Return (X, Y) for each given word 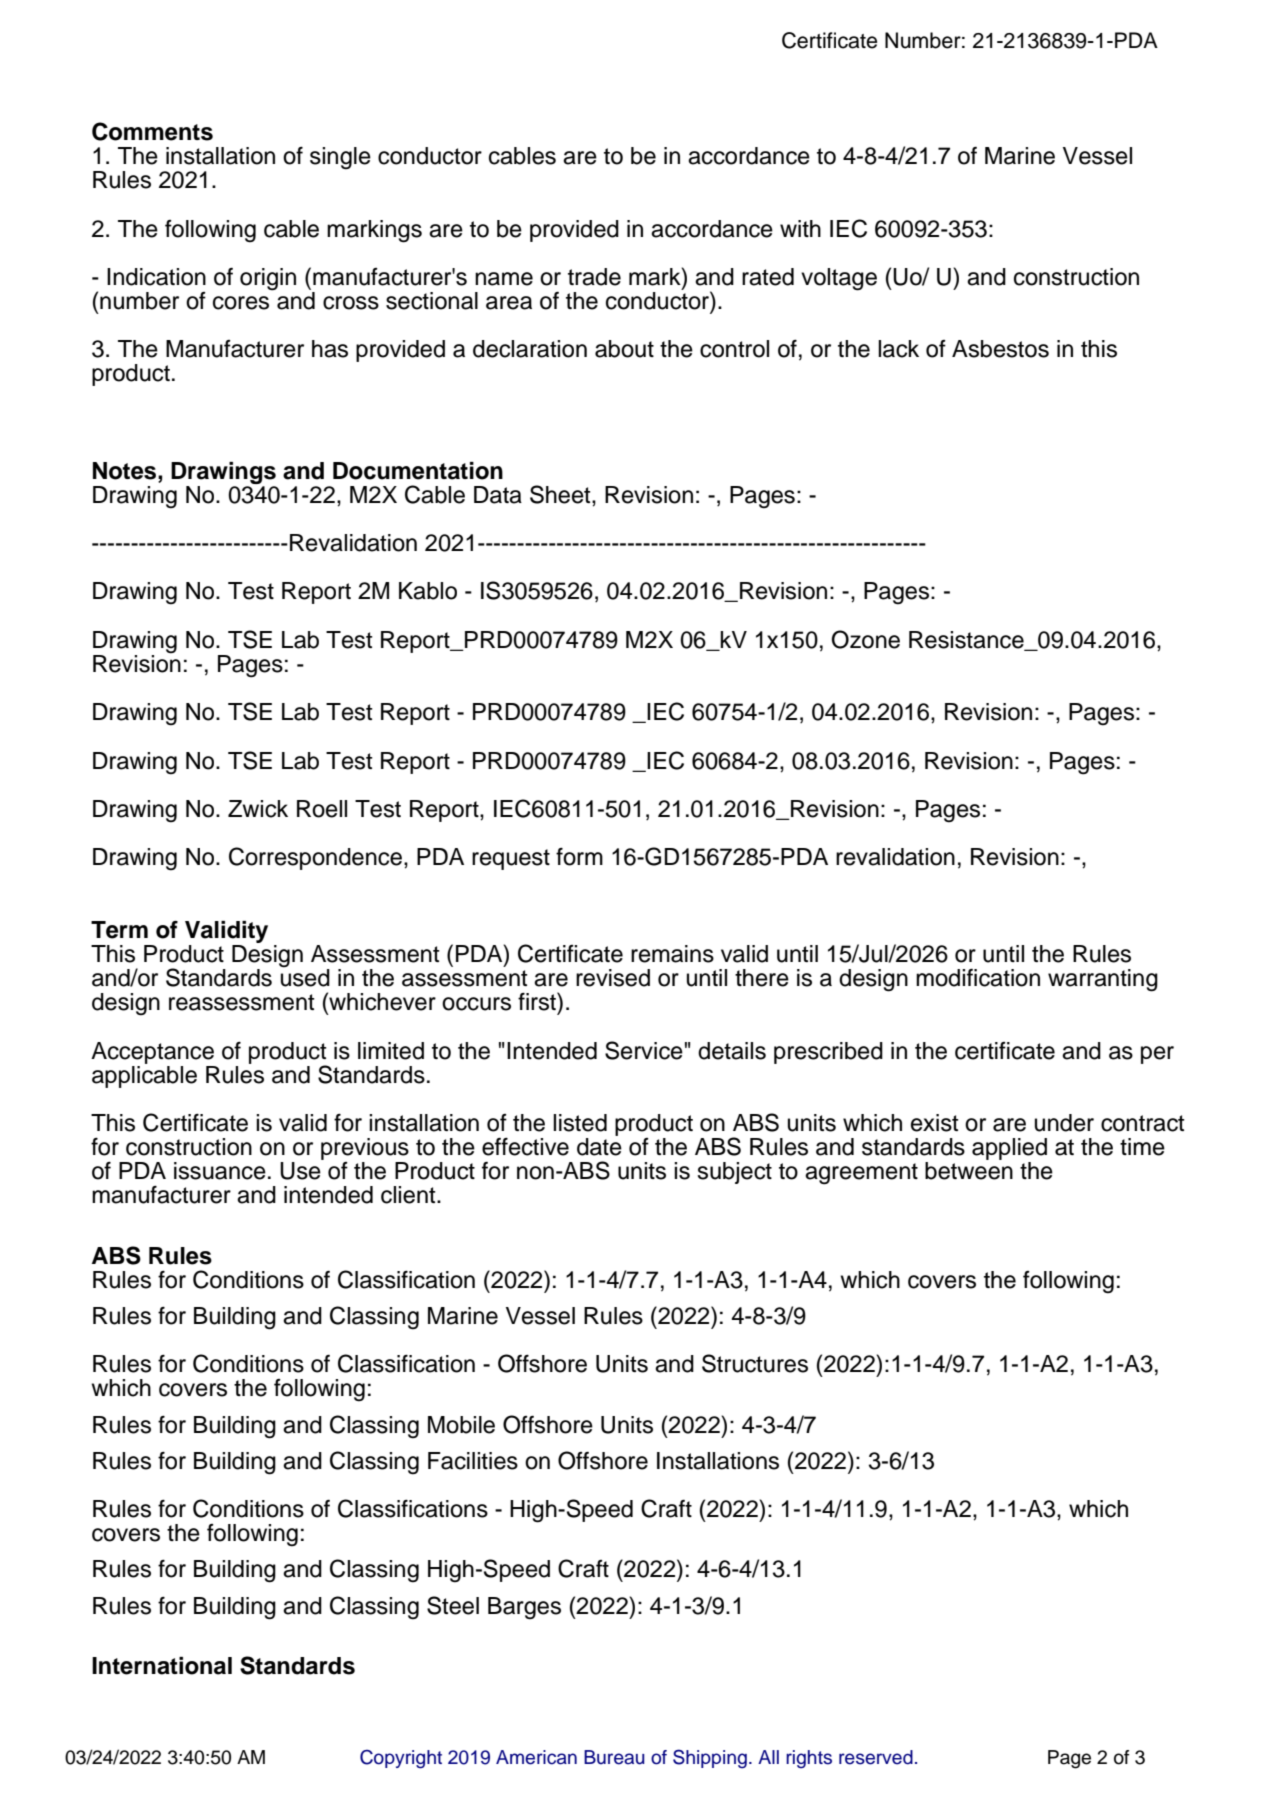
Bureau (614, 1757)
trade (594, 277)
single (340, 158)
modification (978, 978)
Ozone (866, 639)
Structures (755, 1363)
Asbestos (1000, 349)
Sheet (561, 494)
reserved (876, 1757)
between (969, 1171)
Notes (126, 471)
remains (672, 954)
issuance (220, 1171)
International (162, 1666)
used (305, 977)
